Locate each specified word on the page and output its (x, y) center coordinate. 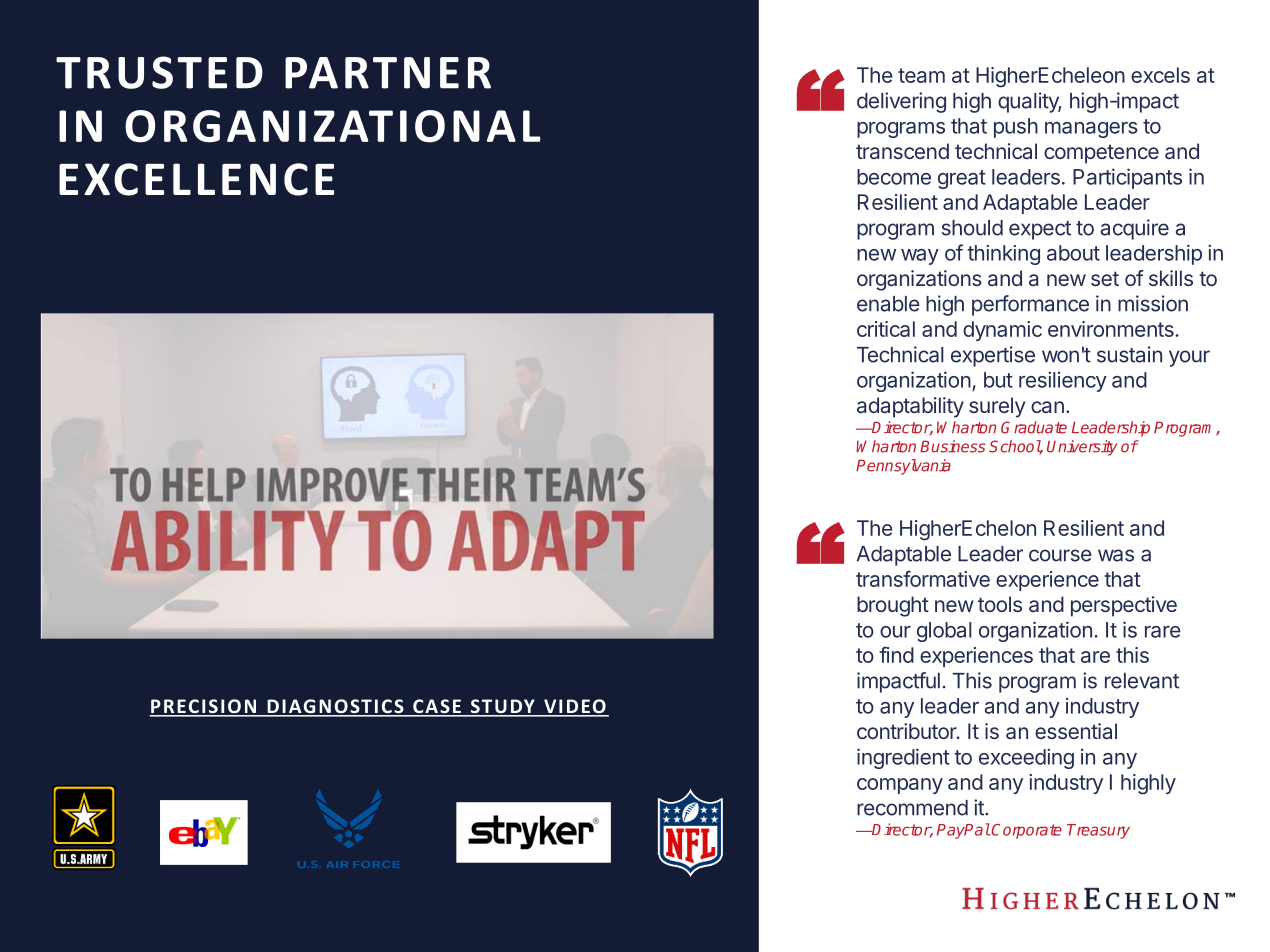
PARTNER (388, 73)
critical (886, 329)
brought (893, 606)
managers (1091, 130)
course (1060, 555)
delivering (901, 102)
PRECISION (204, 707)
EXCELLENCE (196, 179)
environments (1111, 329)
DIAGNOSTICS (335, 707)
